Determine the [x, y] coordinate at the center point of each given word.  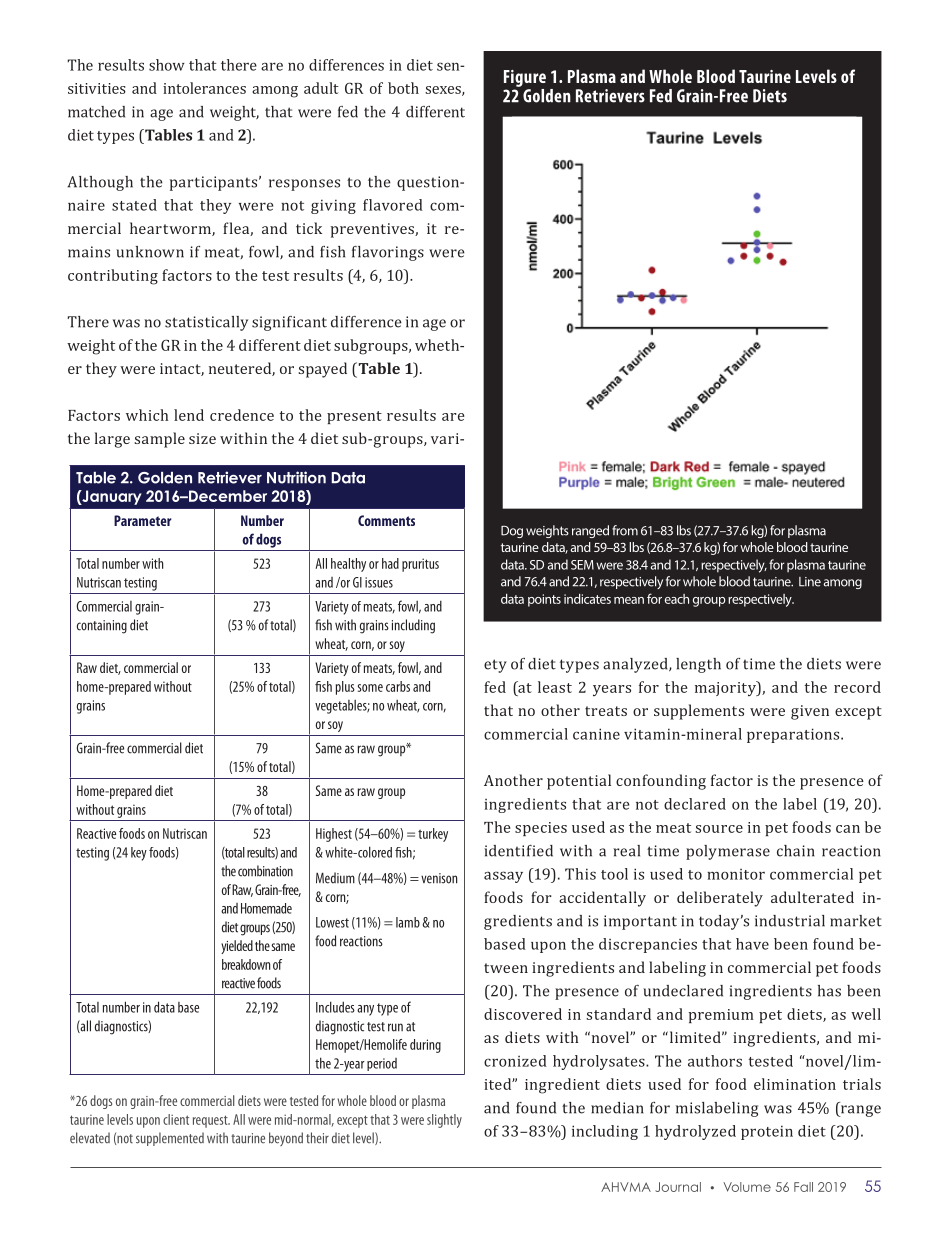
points [544, 600]
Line [810, 582]
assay [503, 877]
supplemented [170, 1139]
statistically [206, 323]
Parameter [143, 520]
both [403, 88]
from [625, 530]
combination [265, 871]
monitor [736, 874]
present [354, 417]
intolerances [204, 88]
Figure [525, 78]
